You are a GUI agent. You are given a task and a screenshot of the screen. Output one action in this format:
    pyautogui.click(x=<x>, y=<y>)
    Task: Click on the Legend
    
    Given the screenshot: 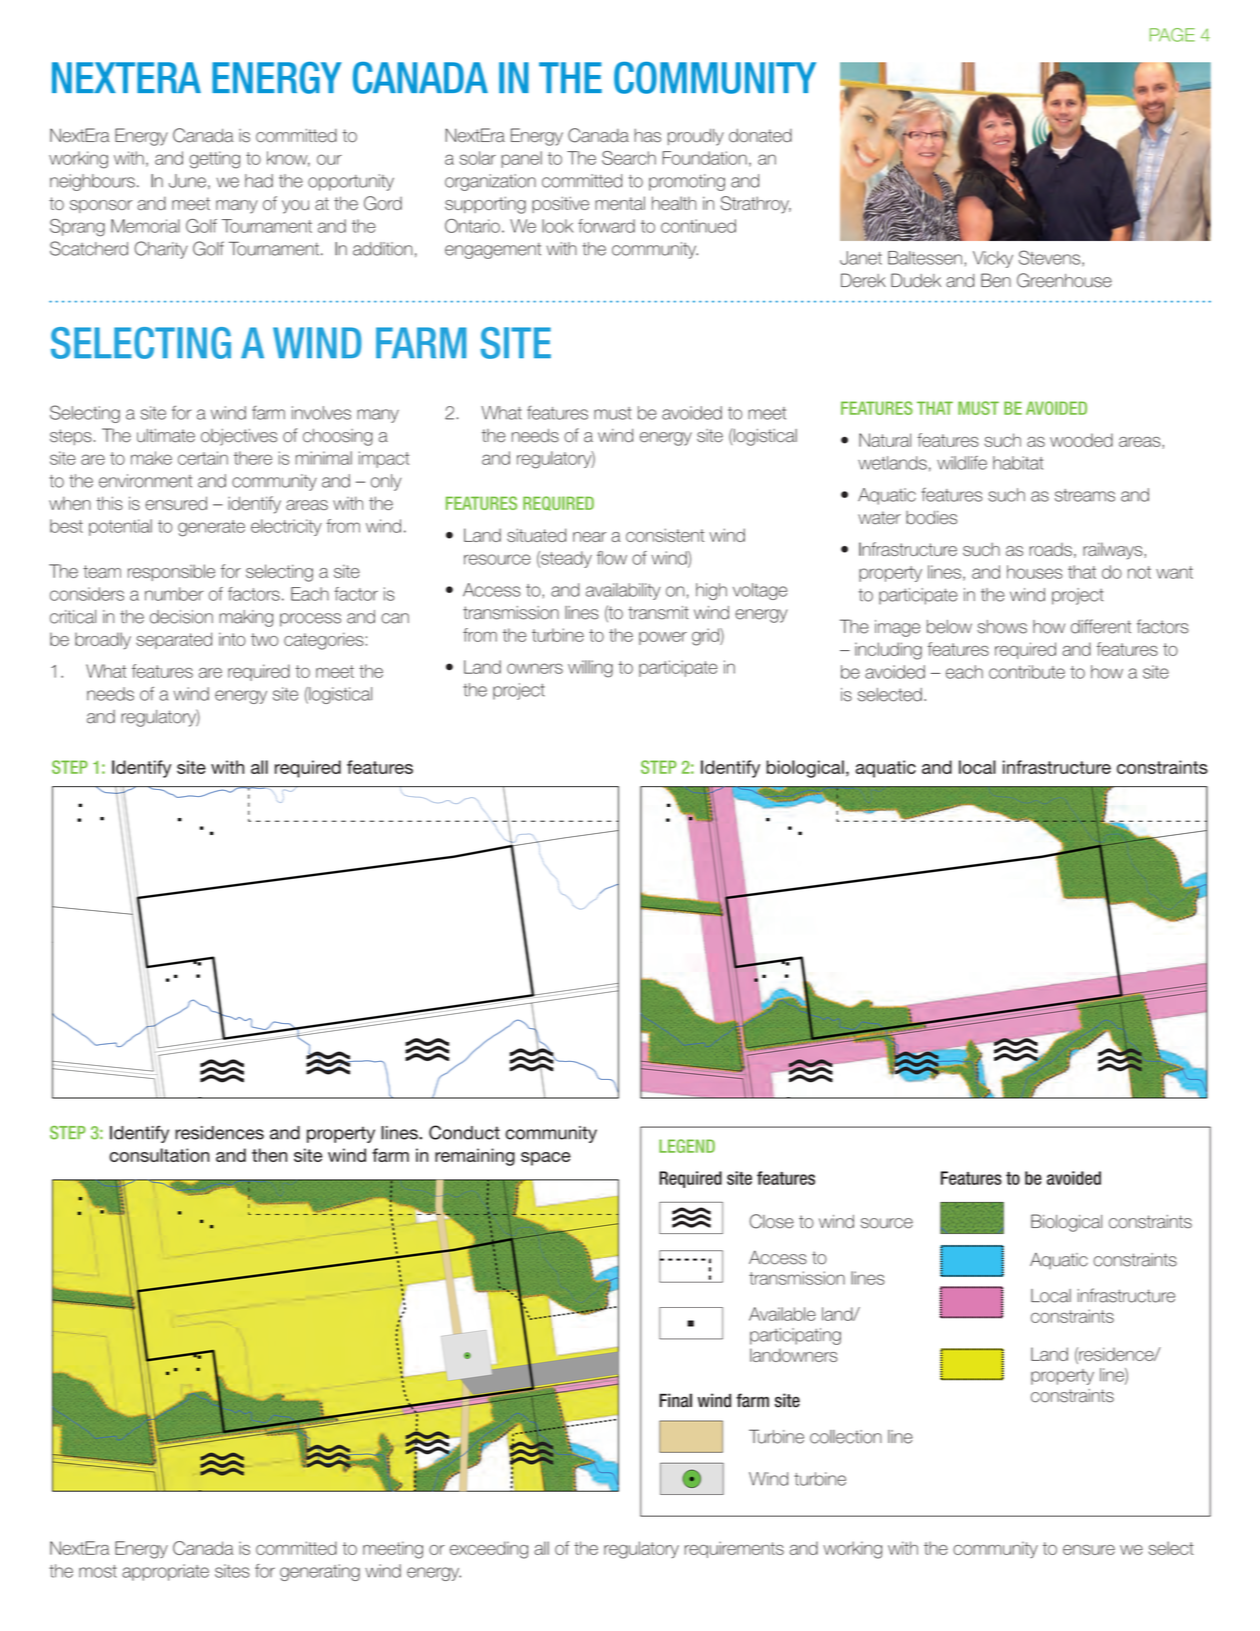 What is the action you would take?
    pyautogui.click(x=687, y=1146)
